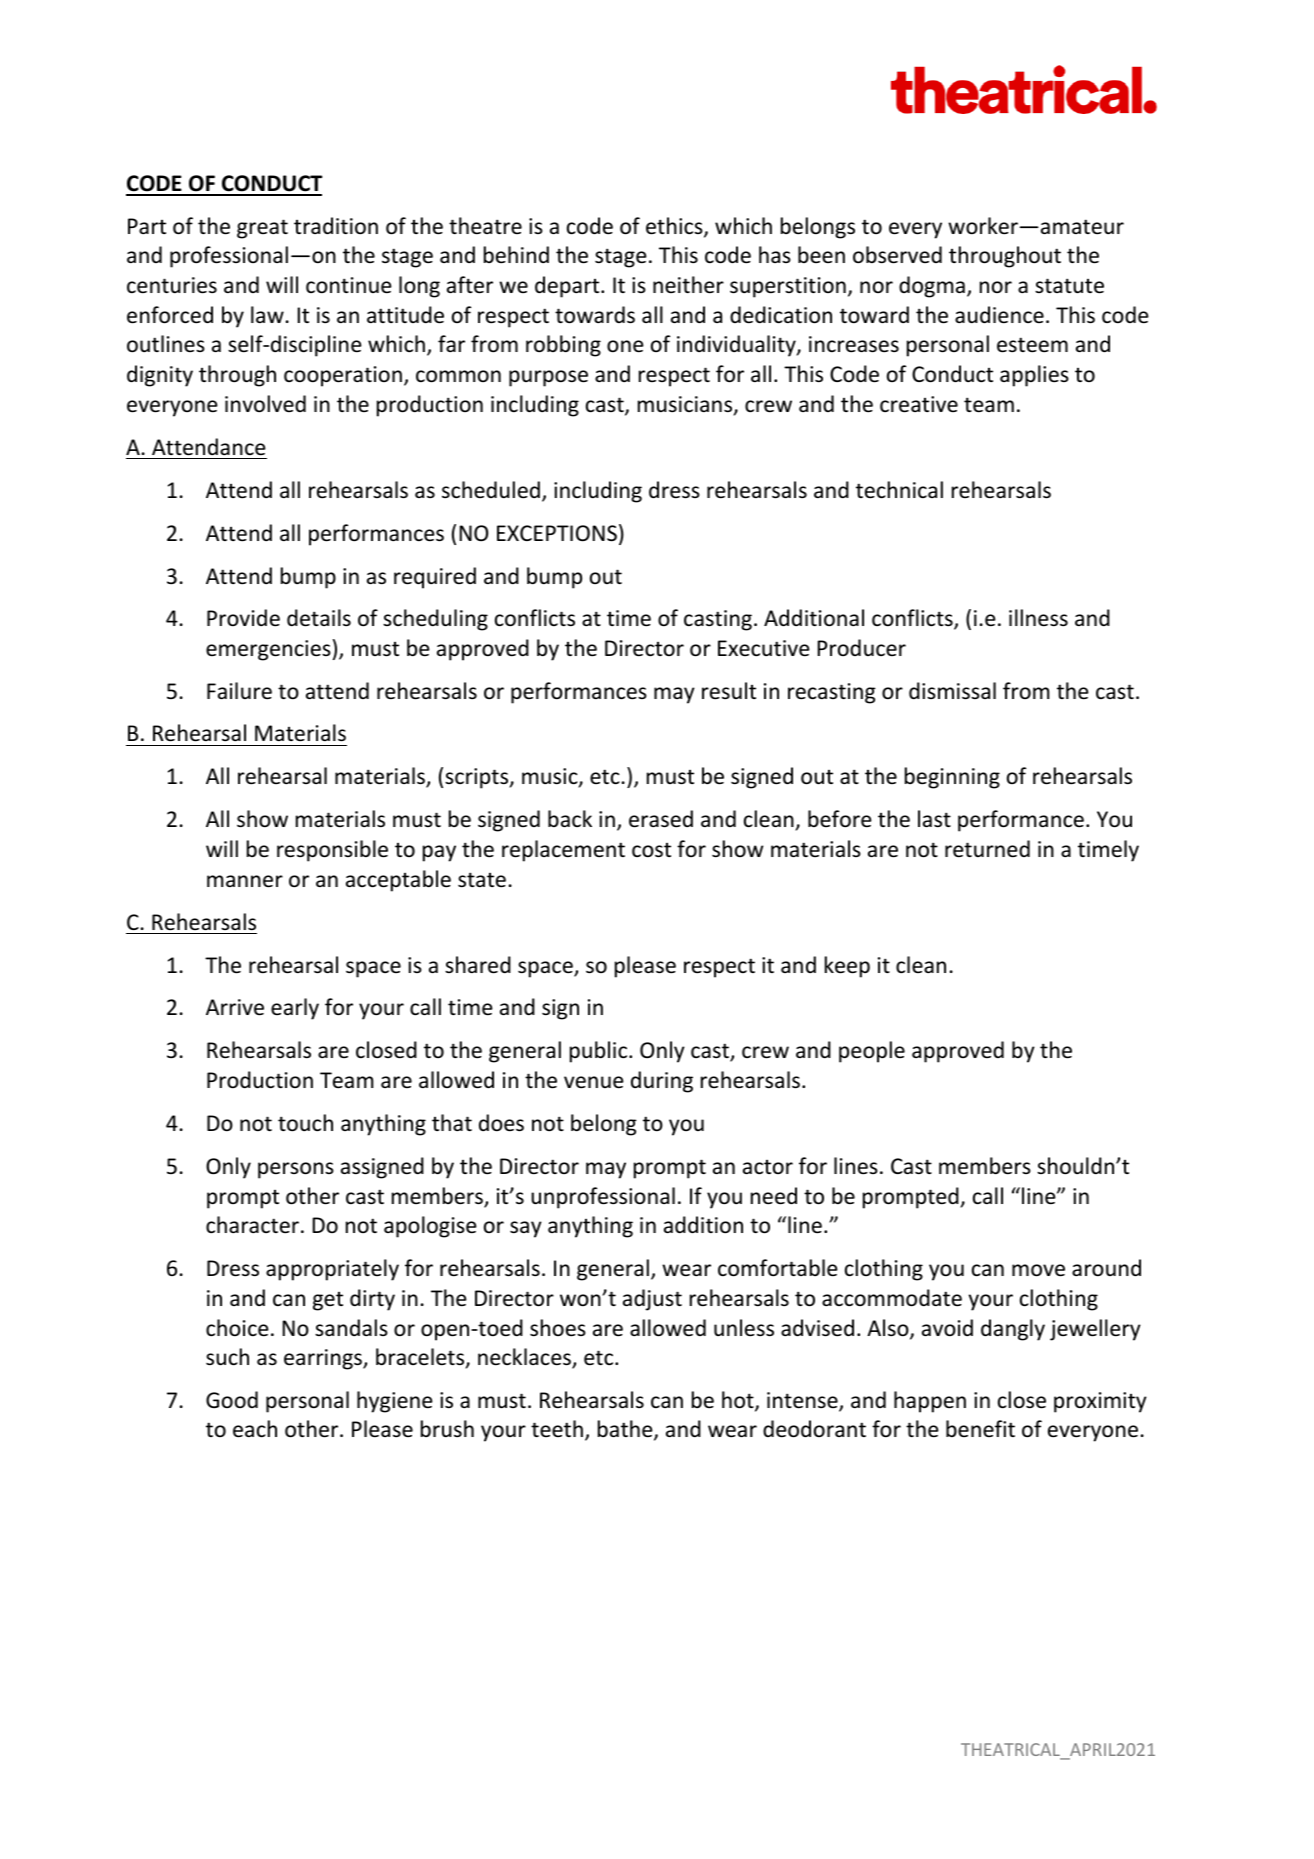 This page has width=1314, height=1859. Describe the element at coordinates (262, 229) in the page. I see `great` at that location.
